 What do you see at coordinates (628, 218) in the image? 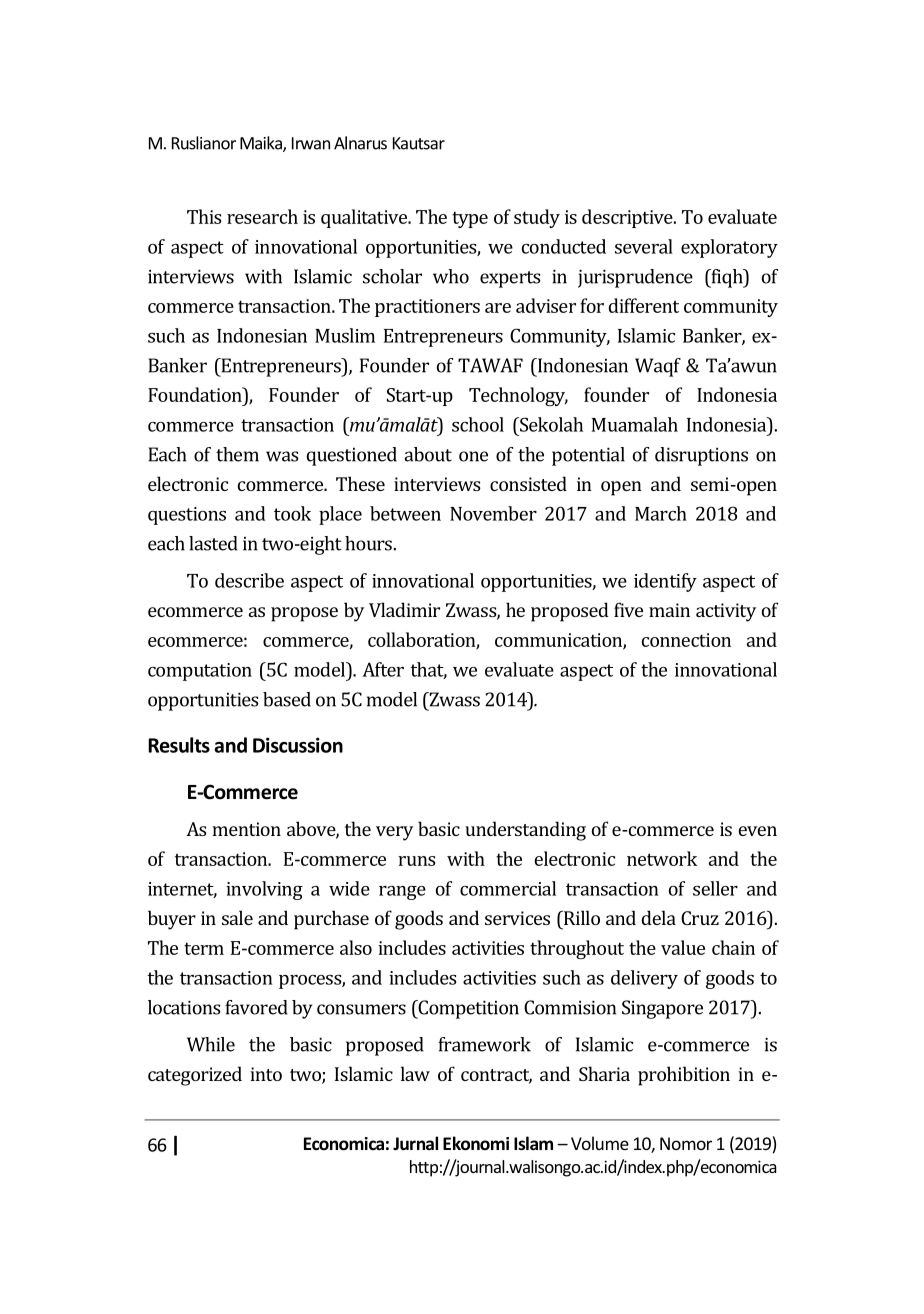
I see `descriptive` at bounding box center [628, 218].
